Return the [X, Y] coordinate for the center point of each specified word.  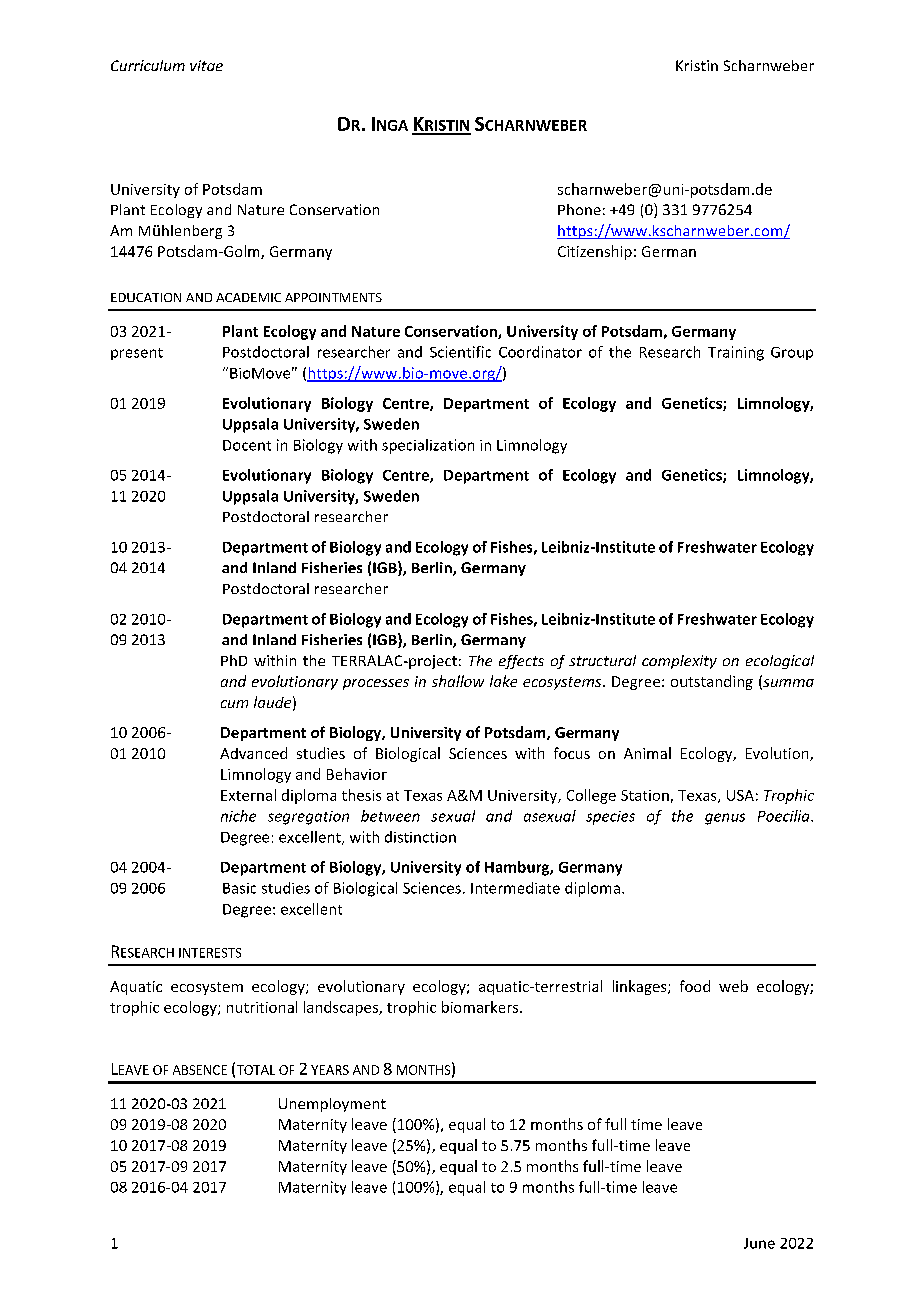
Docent [247, 445]
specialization [428, 446]
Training [736, 353]
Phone [579, 209]
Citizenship [595, 252]
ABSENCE [200, 1070]
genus [725, 819]
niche [238, 816]
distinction [420, 837]
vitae [206, 65]
